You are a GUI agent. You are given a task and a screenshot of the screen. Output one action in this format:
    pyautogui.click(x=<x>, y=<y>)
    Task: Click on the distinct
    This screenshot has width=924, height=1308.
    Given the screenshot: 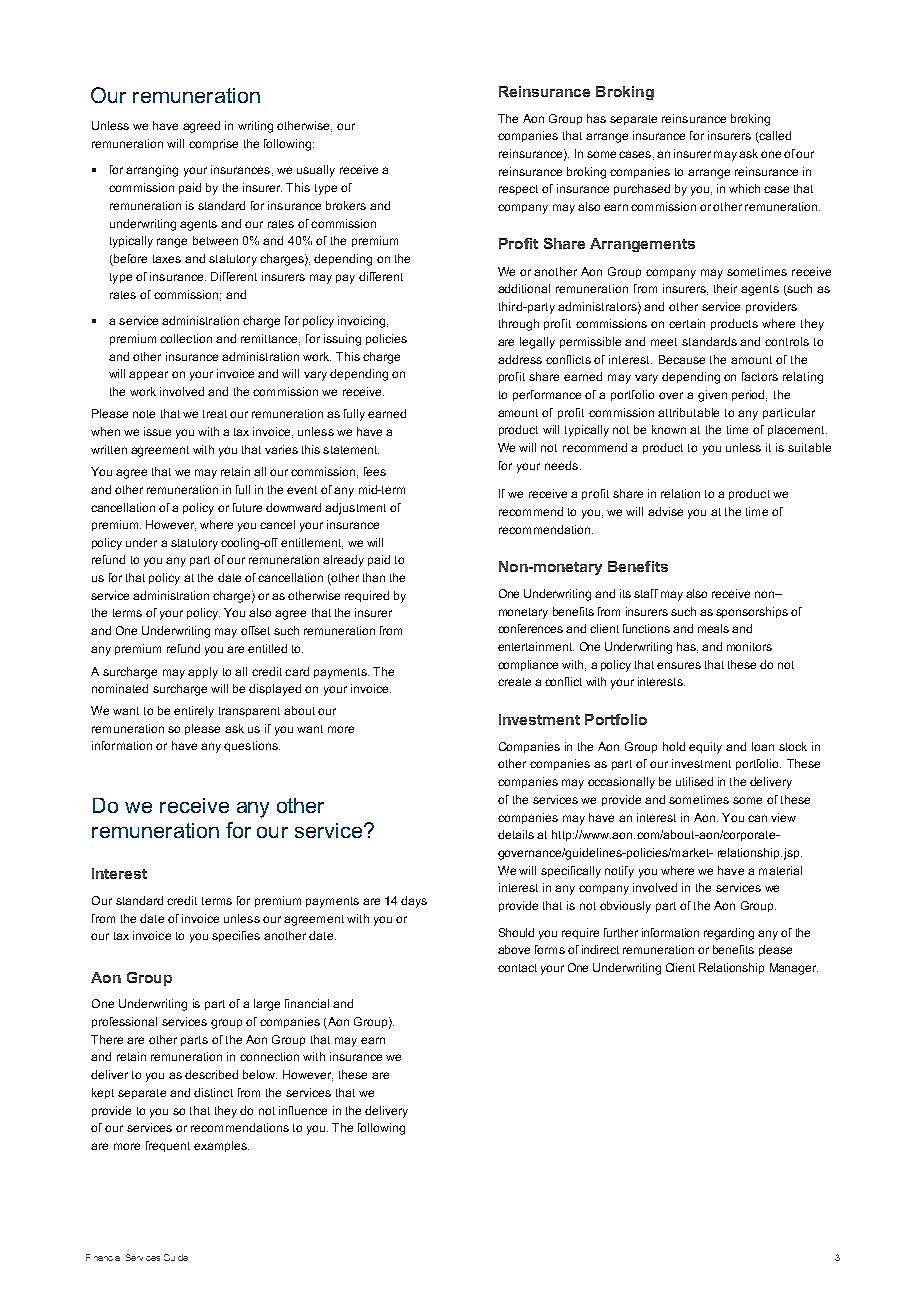 What is the action you would take?
    pyautogui.click(x=213, y=1092)
